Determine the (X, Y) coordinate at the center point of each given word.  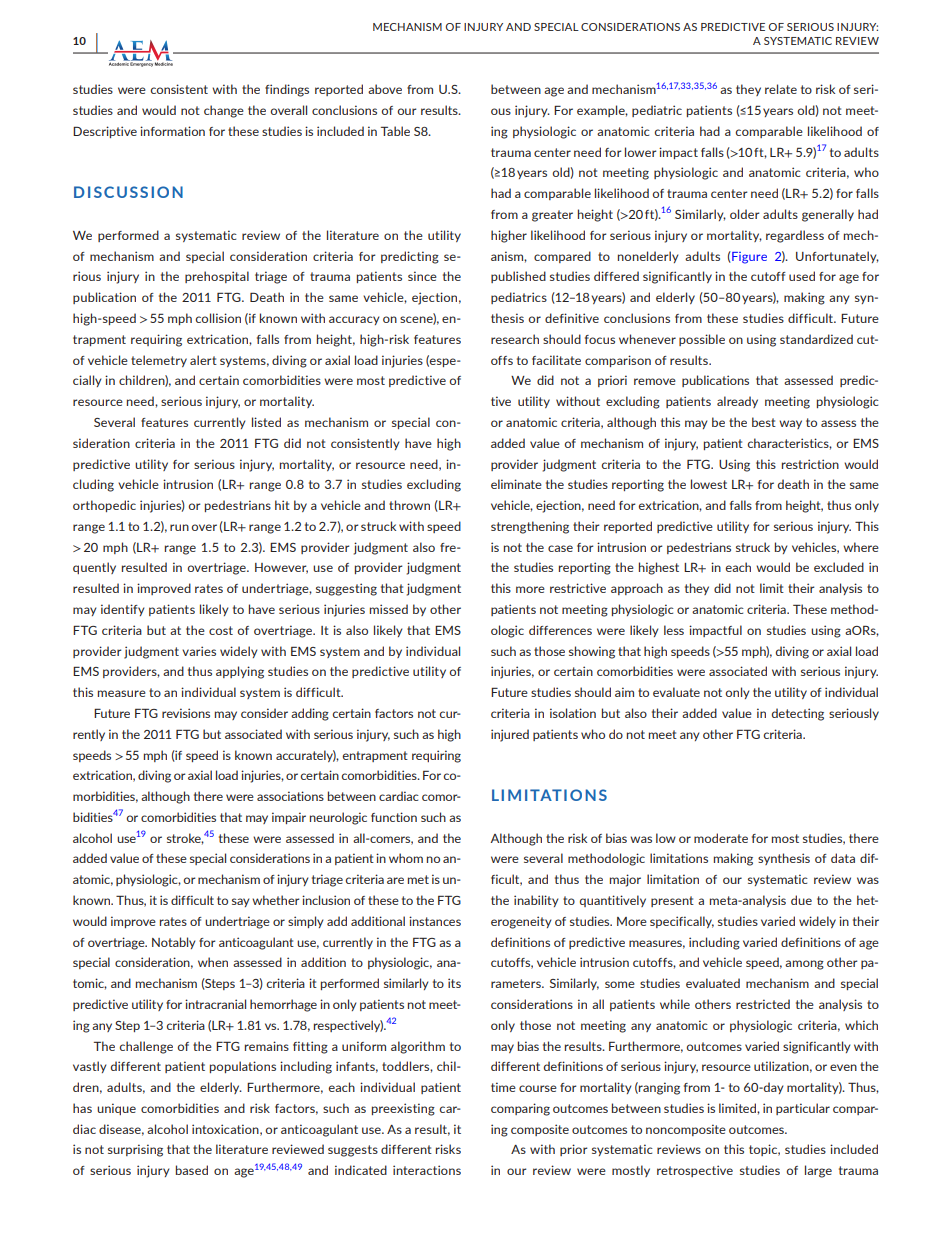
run (179, 527)
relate (781, 89)
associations (290, 796)
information (172, 131)
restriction (810, 464)
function (394, 817)
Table (395, 131)
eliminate (516, 484)
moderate (721, 838)
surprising (135, 1150)
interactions (427, 1170)
